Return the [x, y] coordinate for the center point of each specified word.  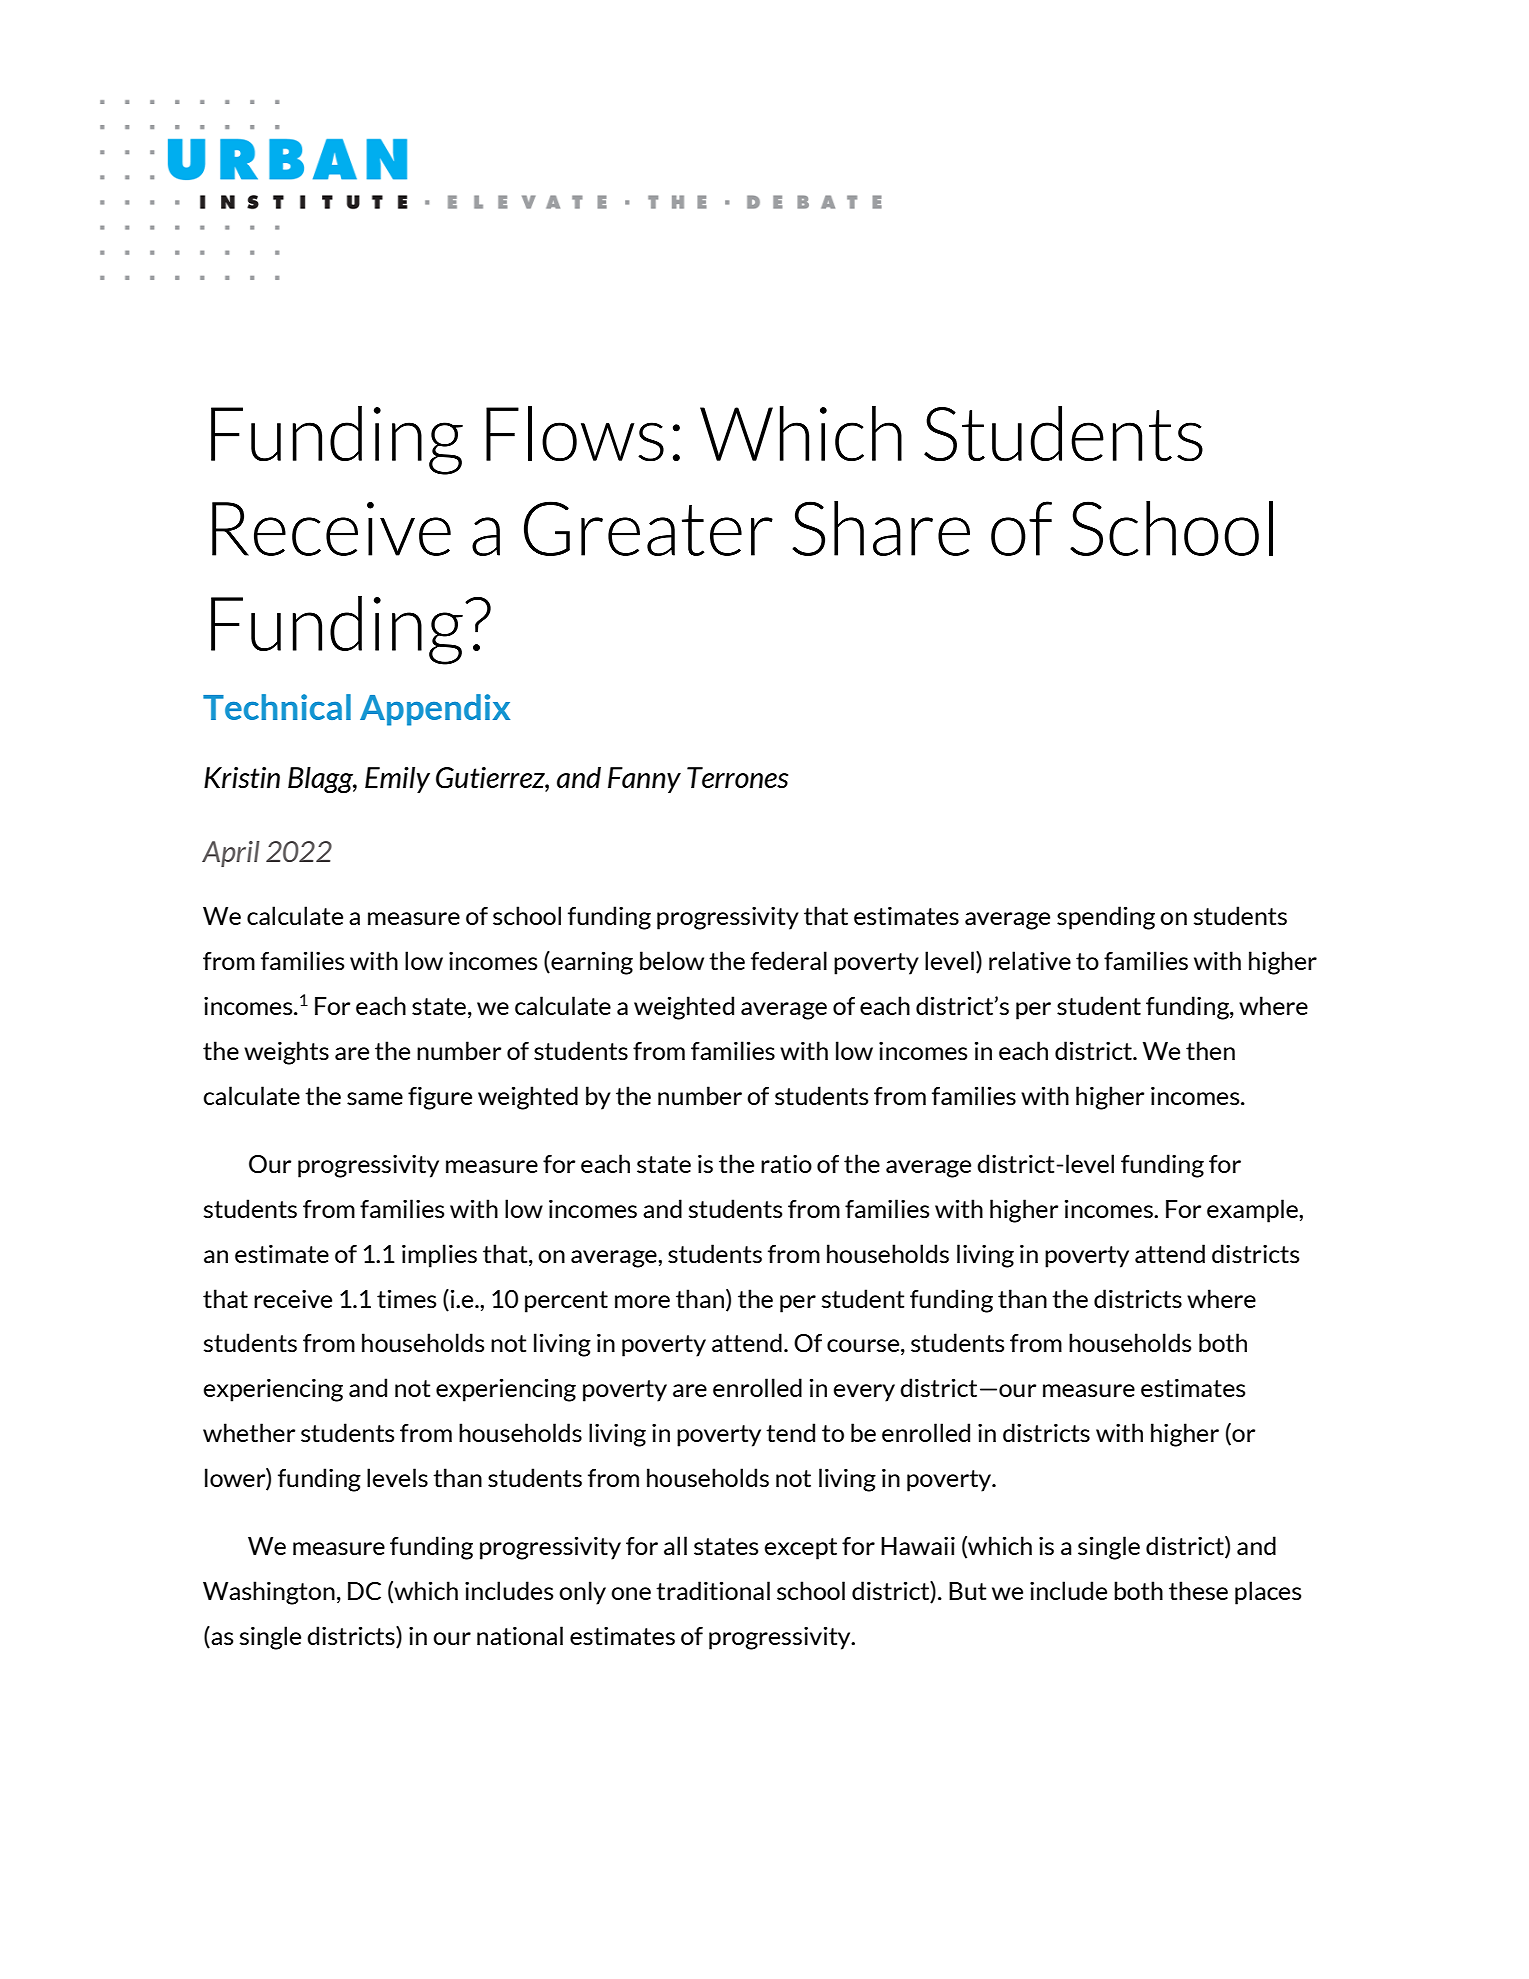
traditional [713, 1590]
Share [881, 528]
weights [286, 1053]
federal [789, 960]
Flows [575, 434]
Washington [269, 1593]
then [1210, 1050]
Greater [648, 528]
